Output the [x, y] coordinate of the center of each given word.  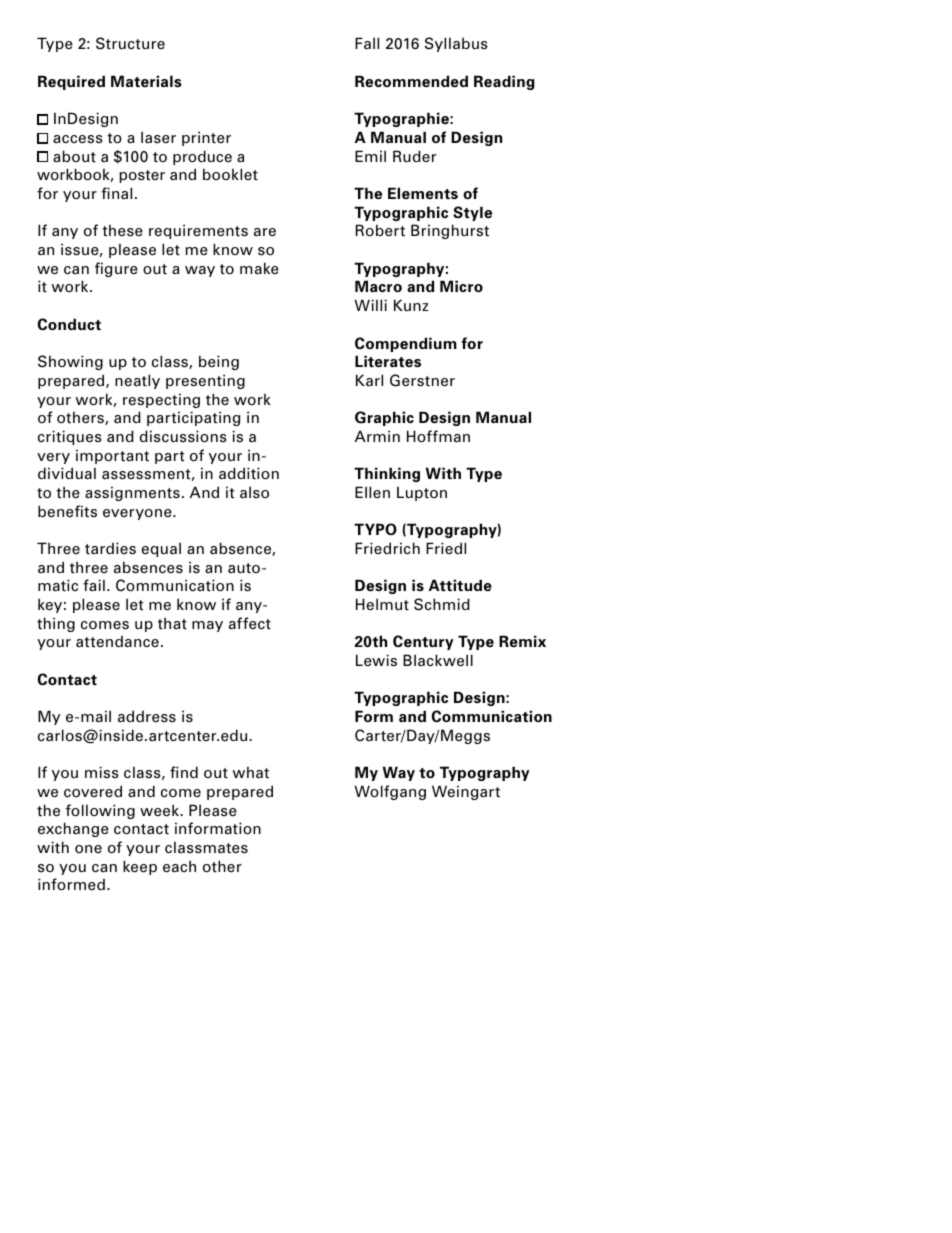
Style [472, 213]
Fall [367, 43]
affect [250, 623]
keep [140, 867]
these [122, 230]
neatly [137, 381]
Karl [369, 380]
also [254, 492]
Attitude [460, 585]
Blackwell [438, 660]
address [147, 716]
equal [161, 549]
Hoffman [438, 436]
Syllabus [456, 44]
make [259, 268]
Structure [130, 43]
